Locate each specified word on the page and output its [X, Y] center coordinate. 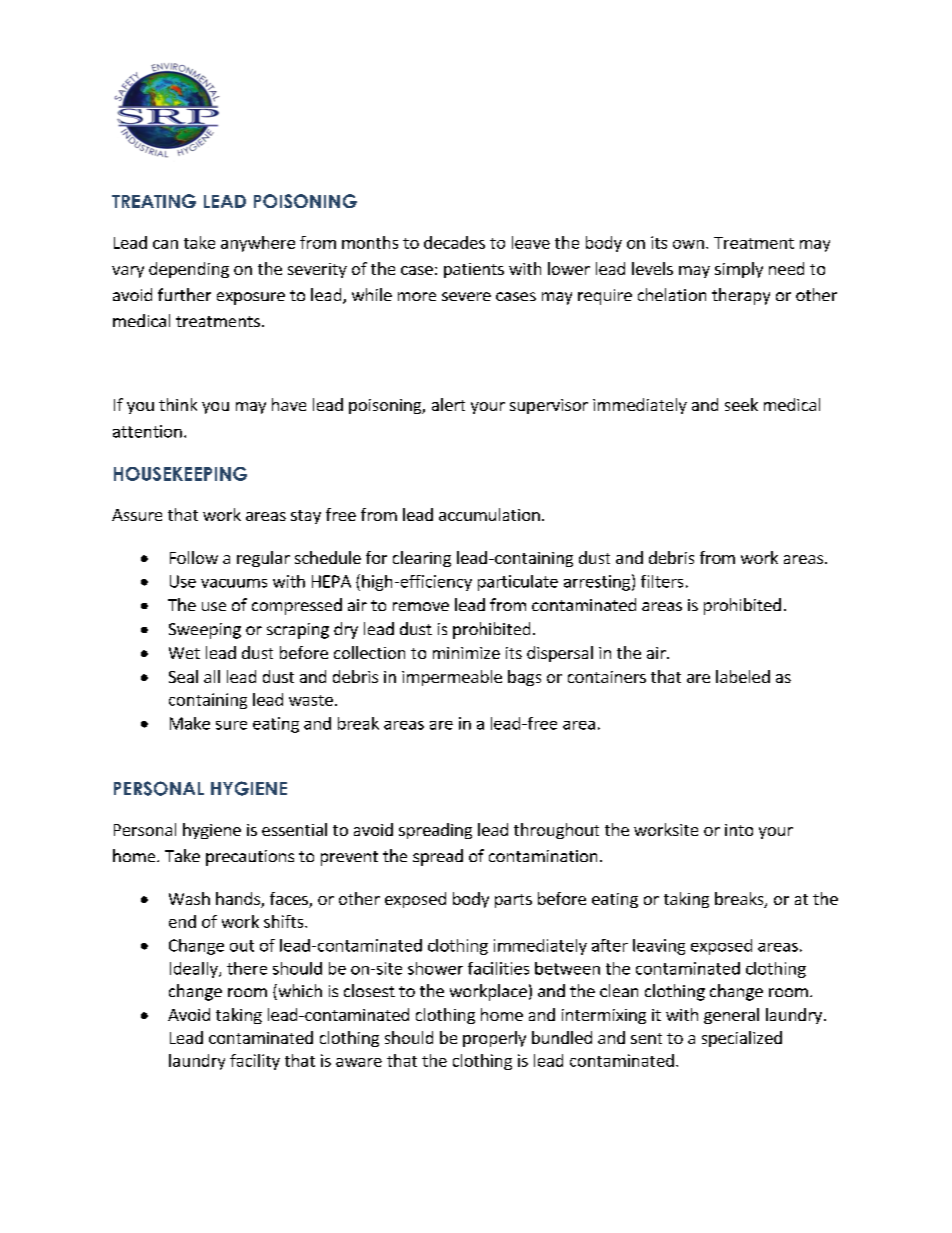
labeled [743, 676]
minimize [466, 653]
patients [474, 270]
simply [739, 270]
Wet [184, 653]
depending [189, 270]
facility [255, 1062]
